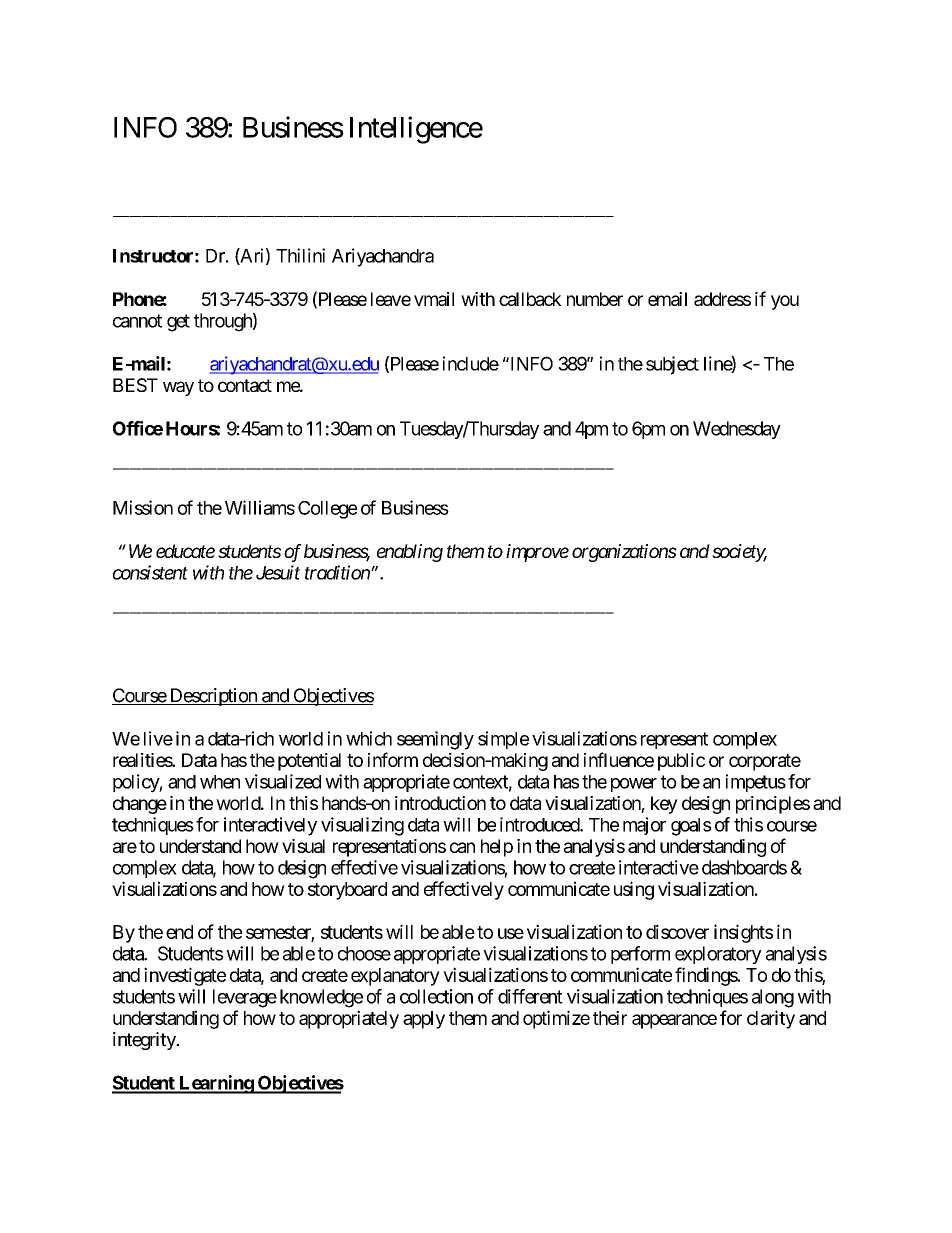 The width and height of the screenshot is (952, 1233). Describe the element at coordinates (213, 697) in the screenshot. I see `Description` at that location.
